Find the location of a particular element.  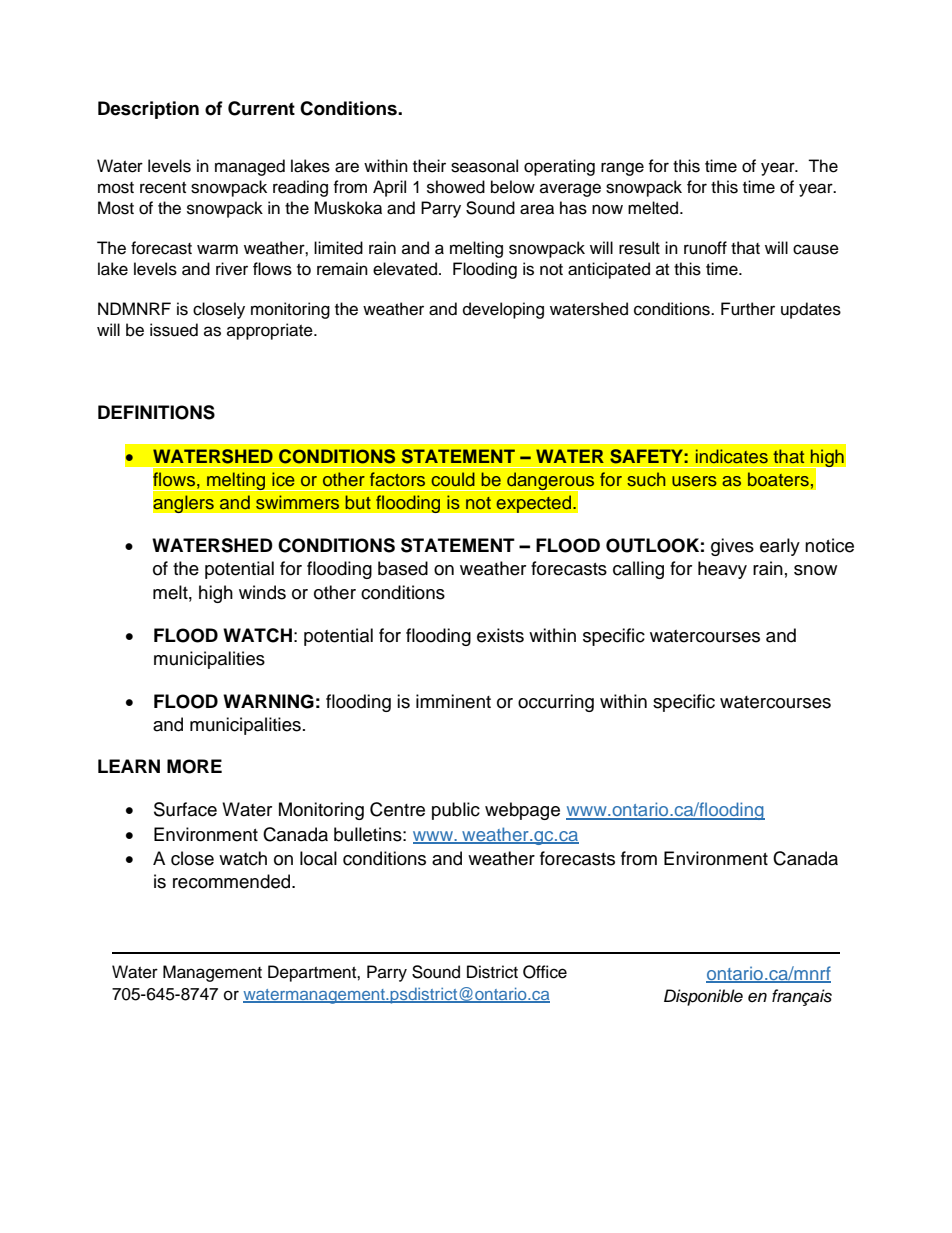

occurring is located at coordinates (556, 703).
